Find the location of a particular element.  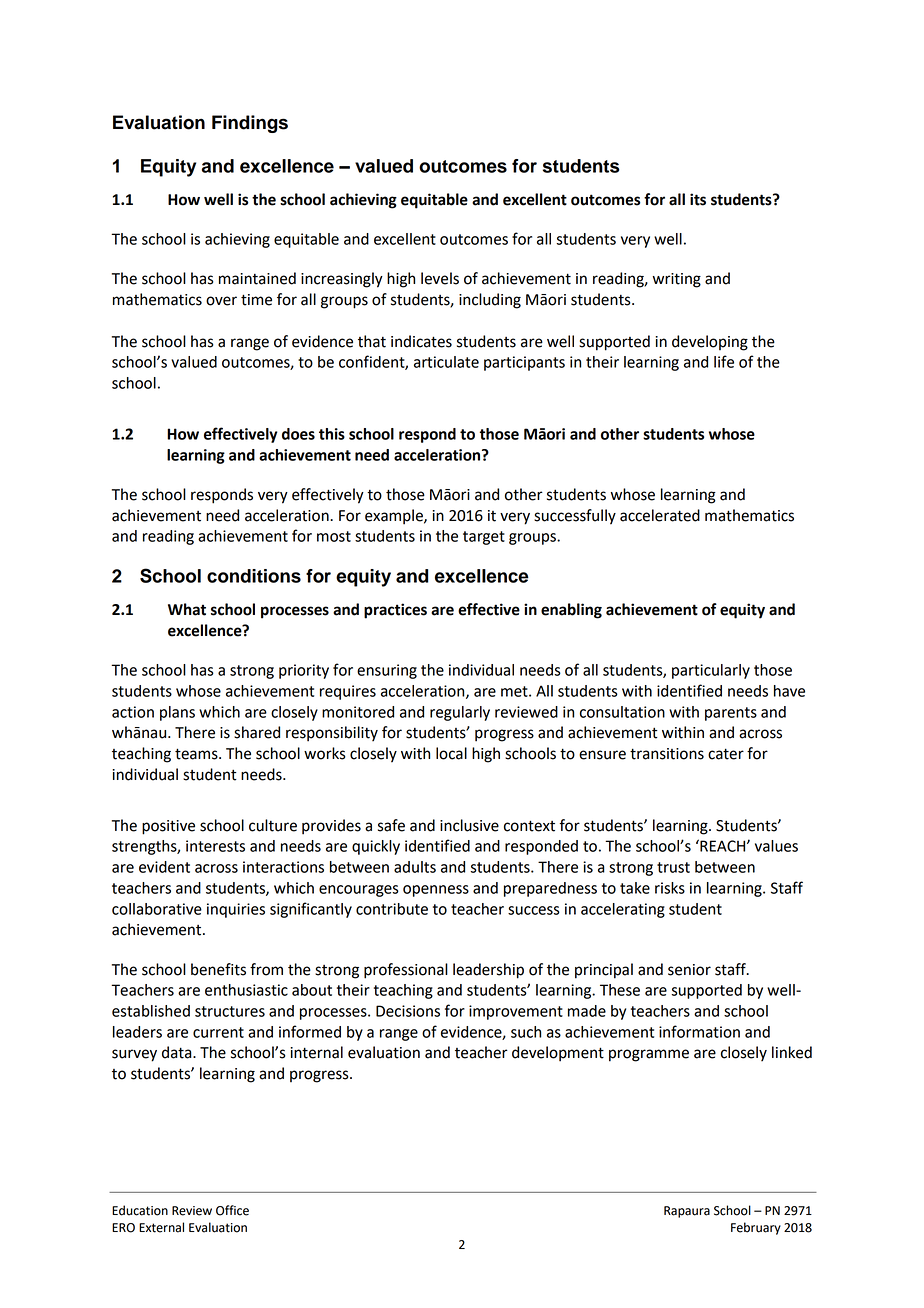

senior is located at coordinates (689, 970).
